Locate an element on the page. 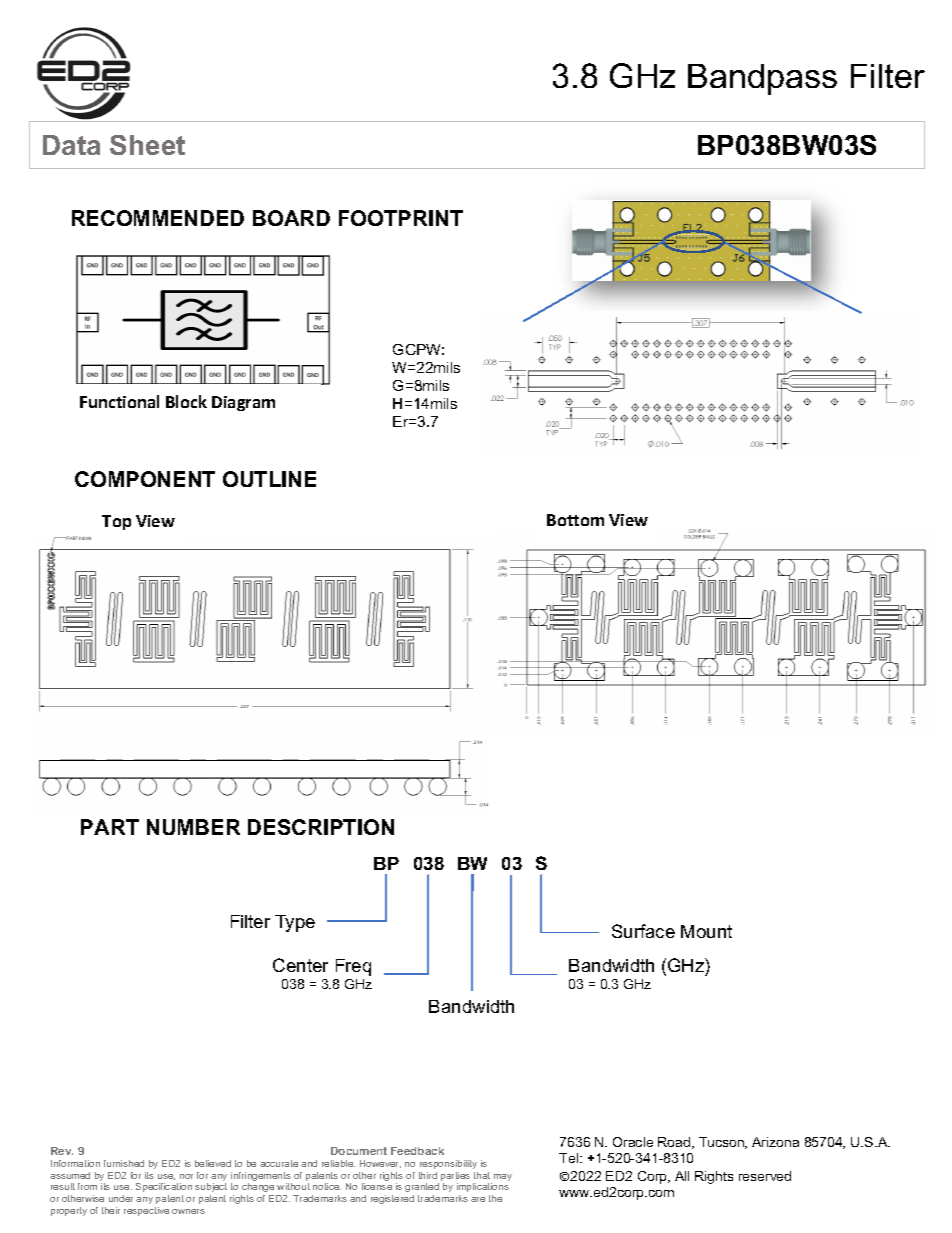 The height and width of the page is (1233, 952). Diagram is located at coordinates (243, 403).
